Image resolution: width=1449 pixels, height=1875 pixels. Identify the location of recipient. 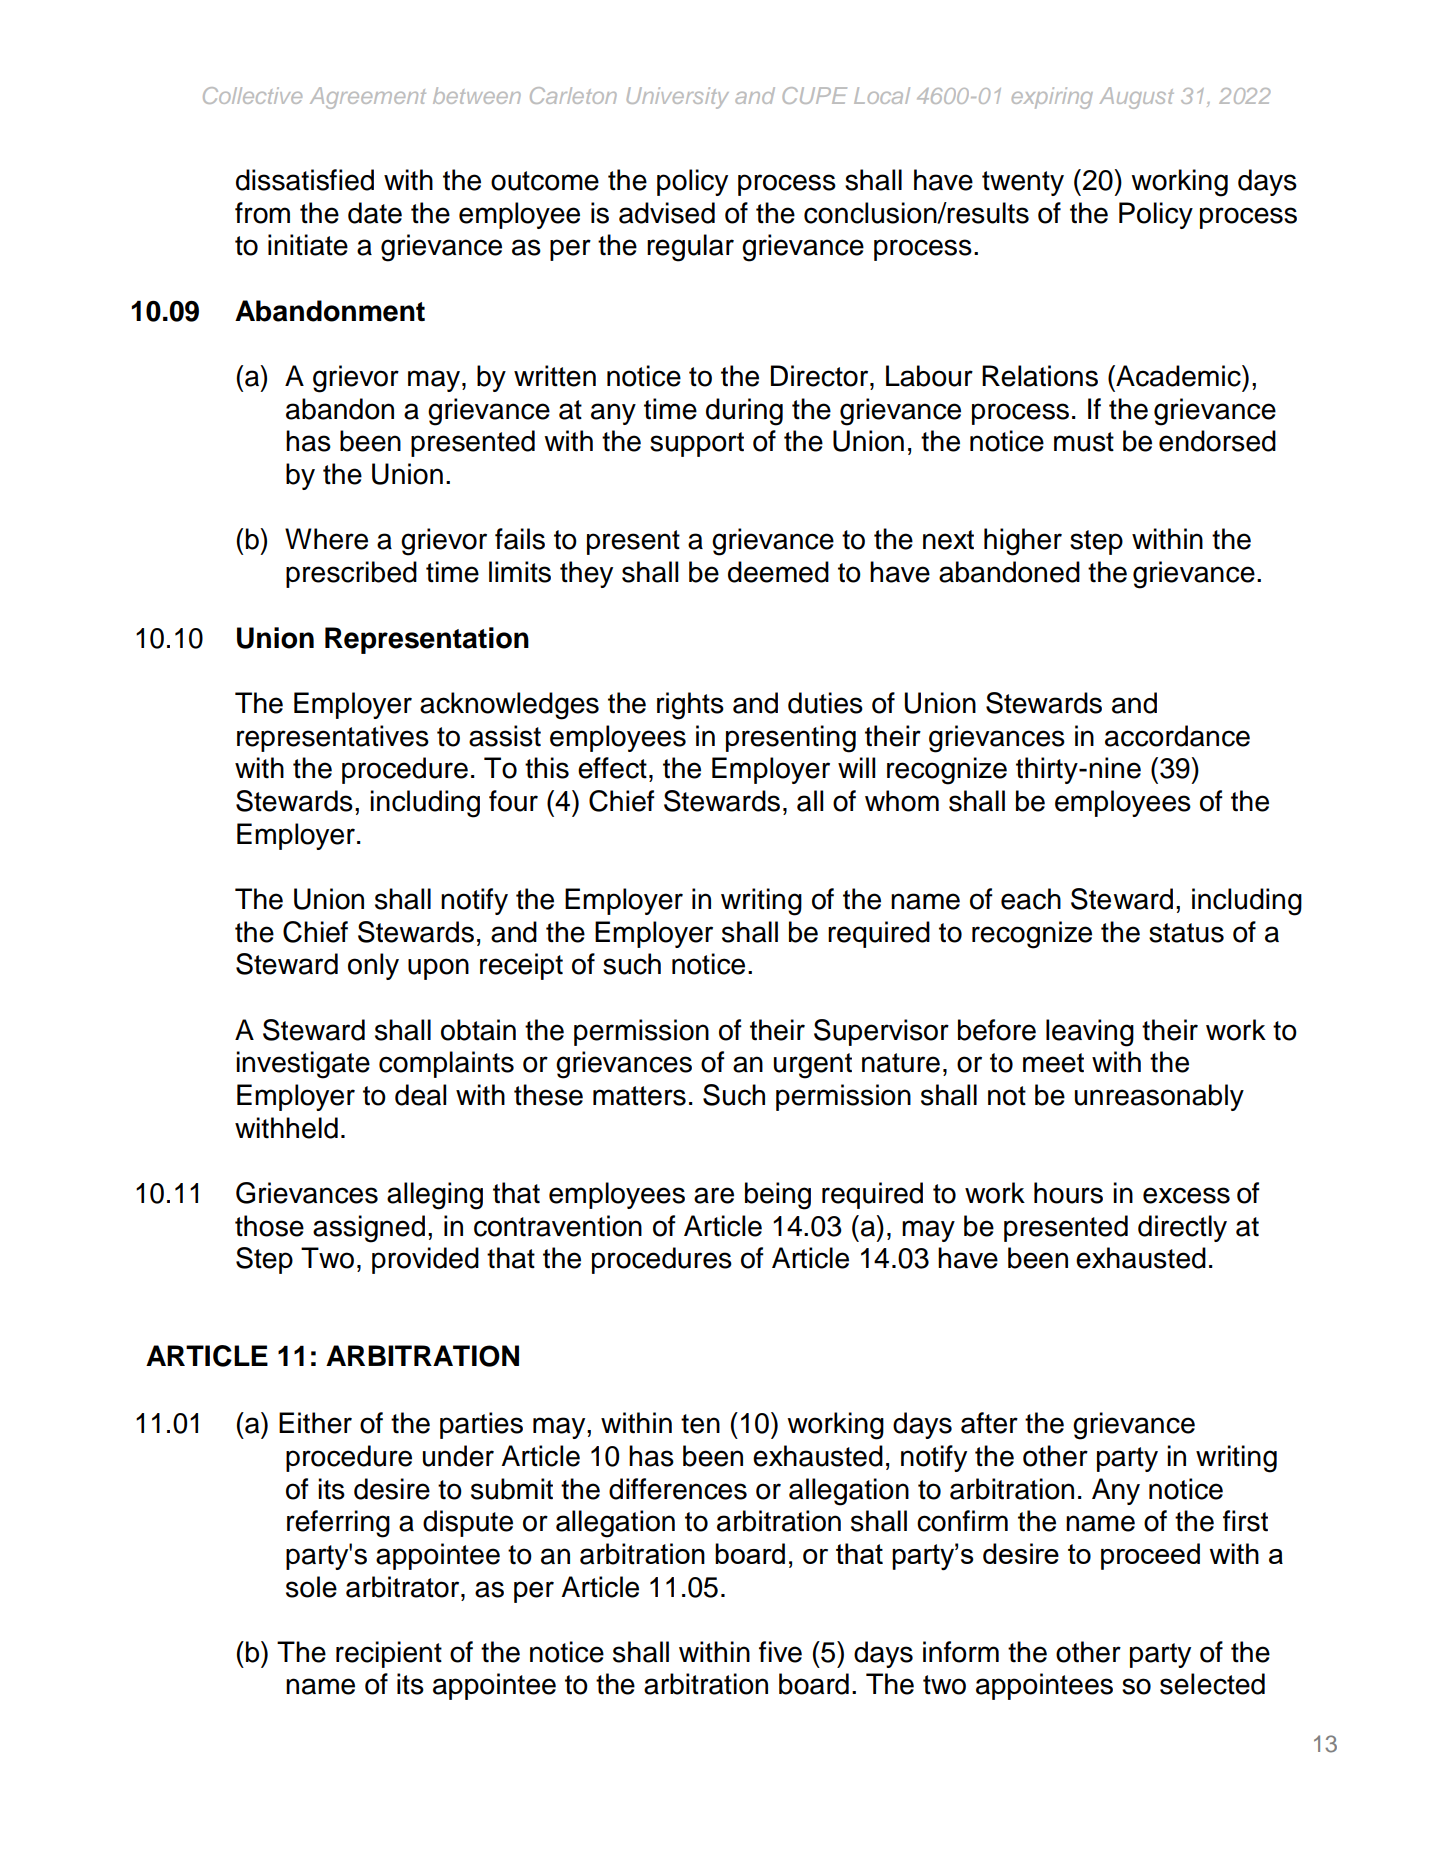
(389, 1654).
